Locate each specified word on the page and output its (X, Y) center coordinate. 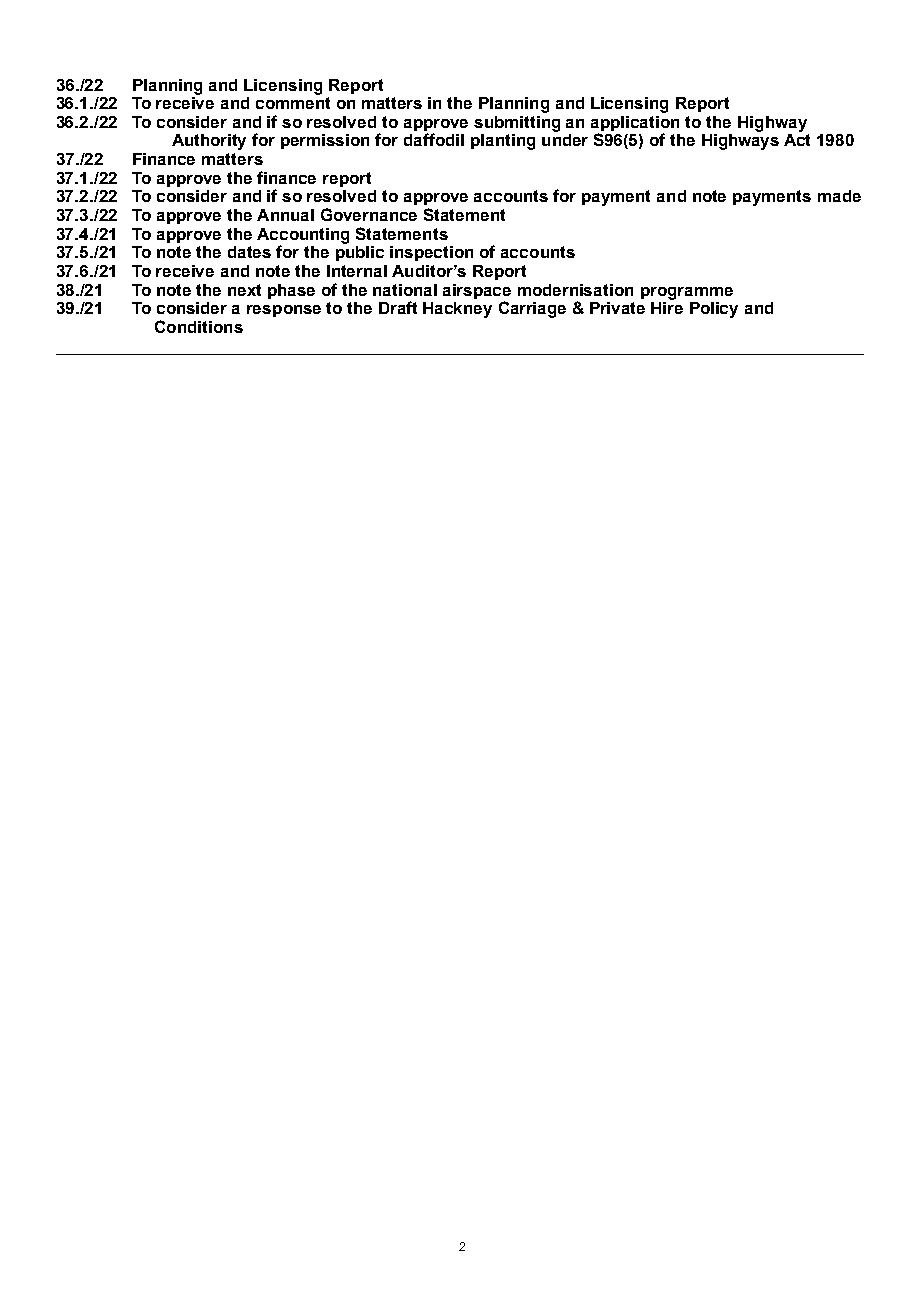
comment (293, 103)
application (635, 125)
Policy (714, 310)
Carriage (532, 309)
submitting (517, 124)
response (284, 311)
